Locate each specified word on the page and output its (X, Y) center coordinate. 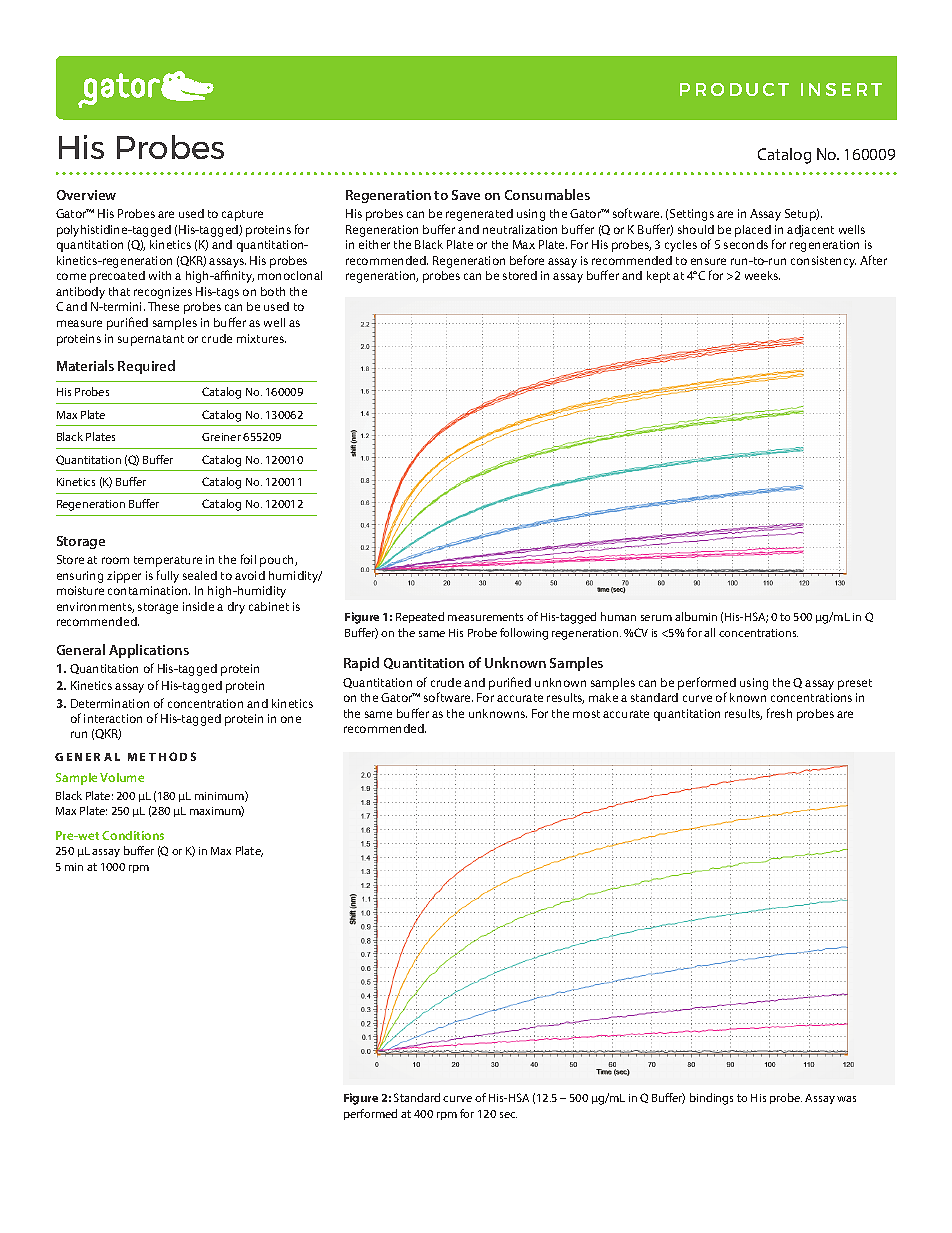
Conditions (133, 835)
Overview (86, 195)
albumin (696, 616)
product (734, 89)
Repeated (420, 617)
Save (466, 195)
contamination (149, 590)
